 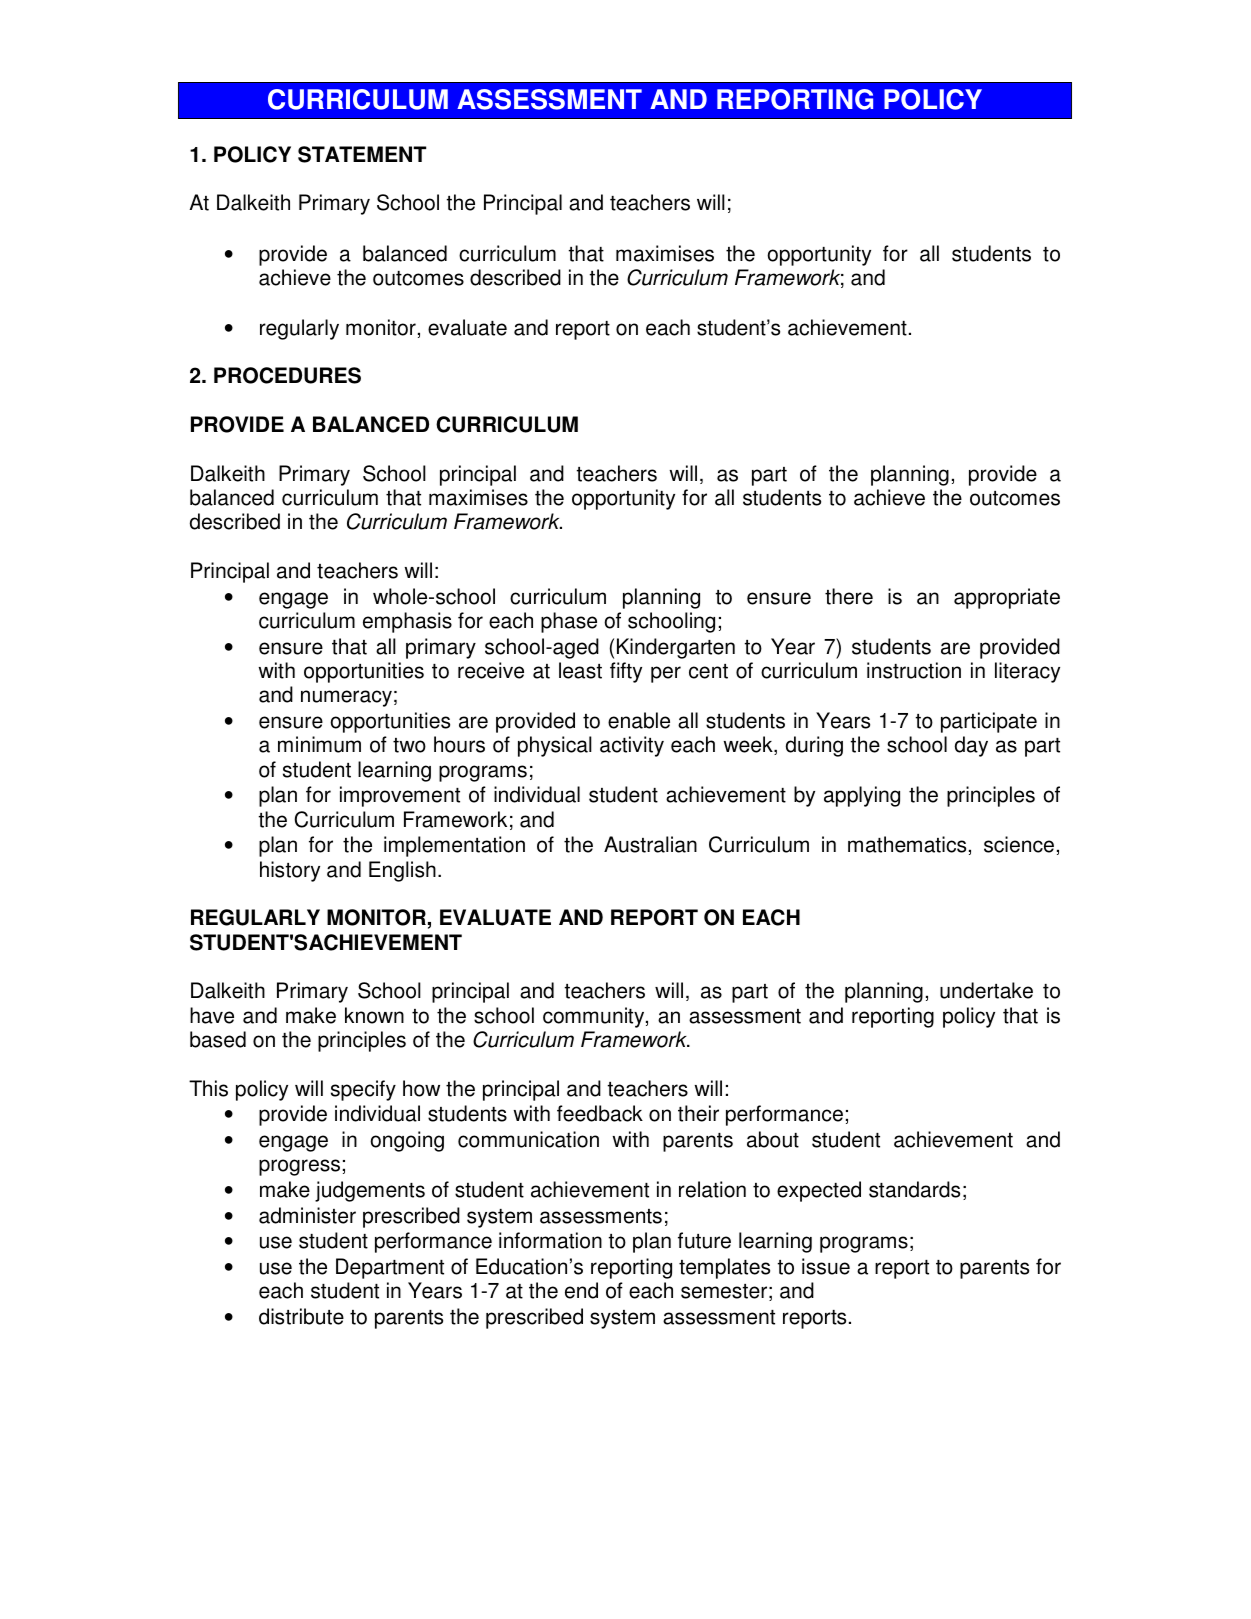 I want to click on distribute, so click(x=301, y=1316).
